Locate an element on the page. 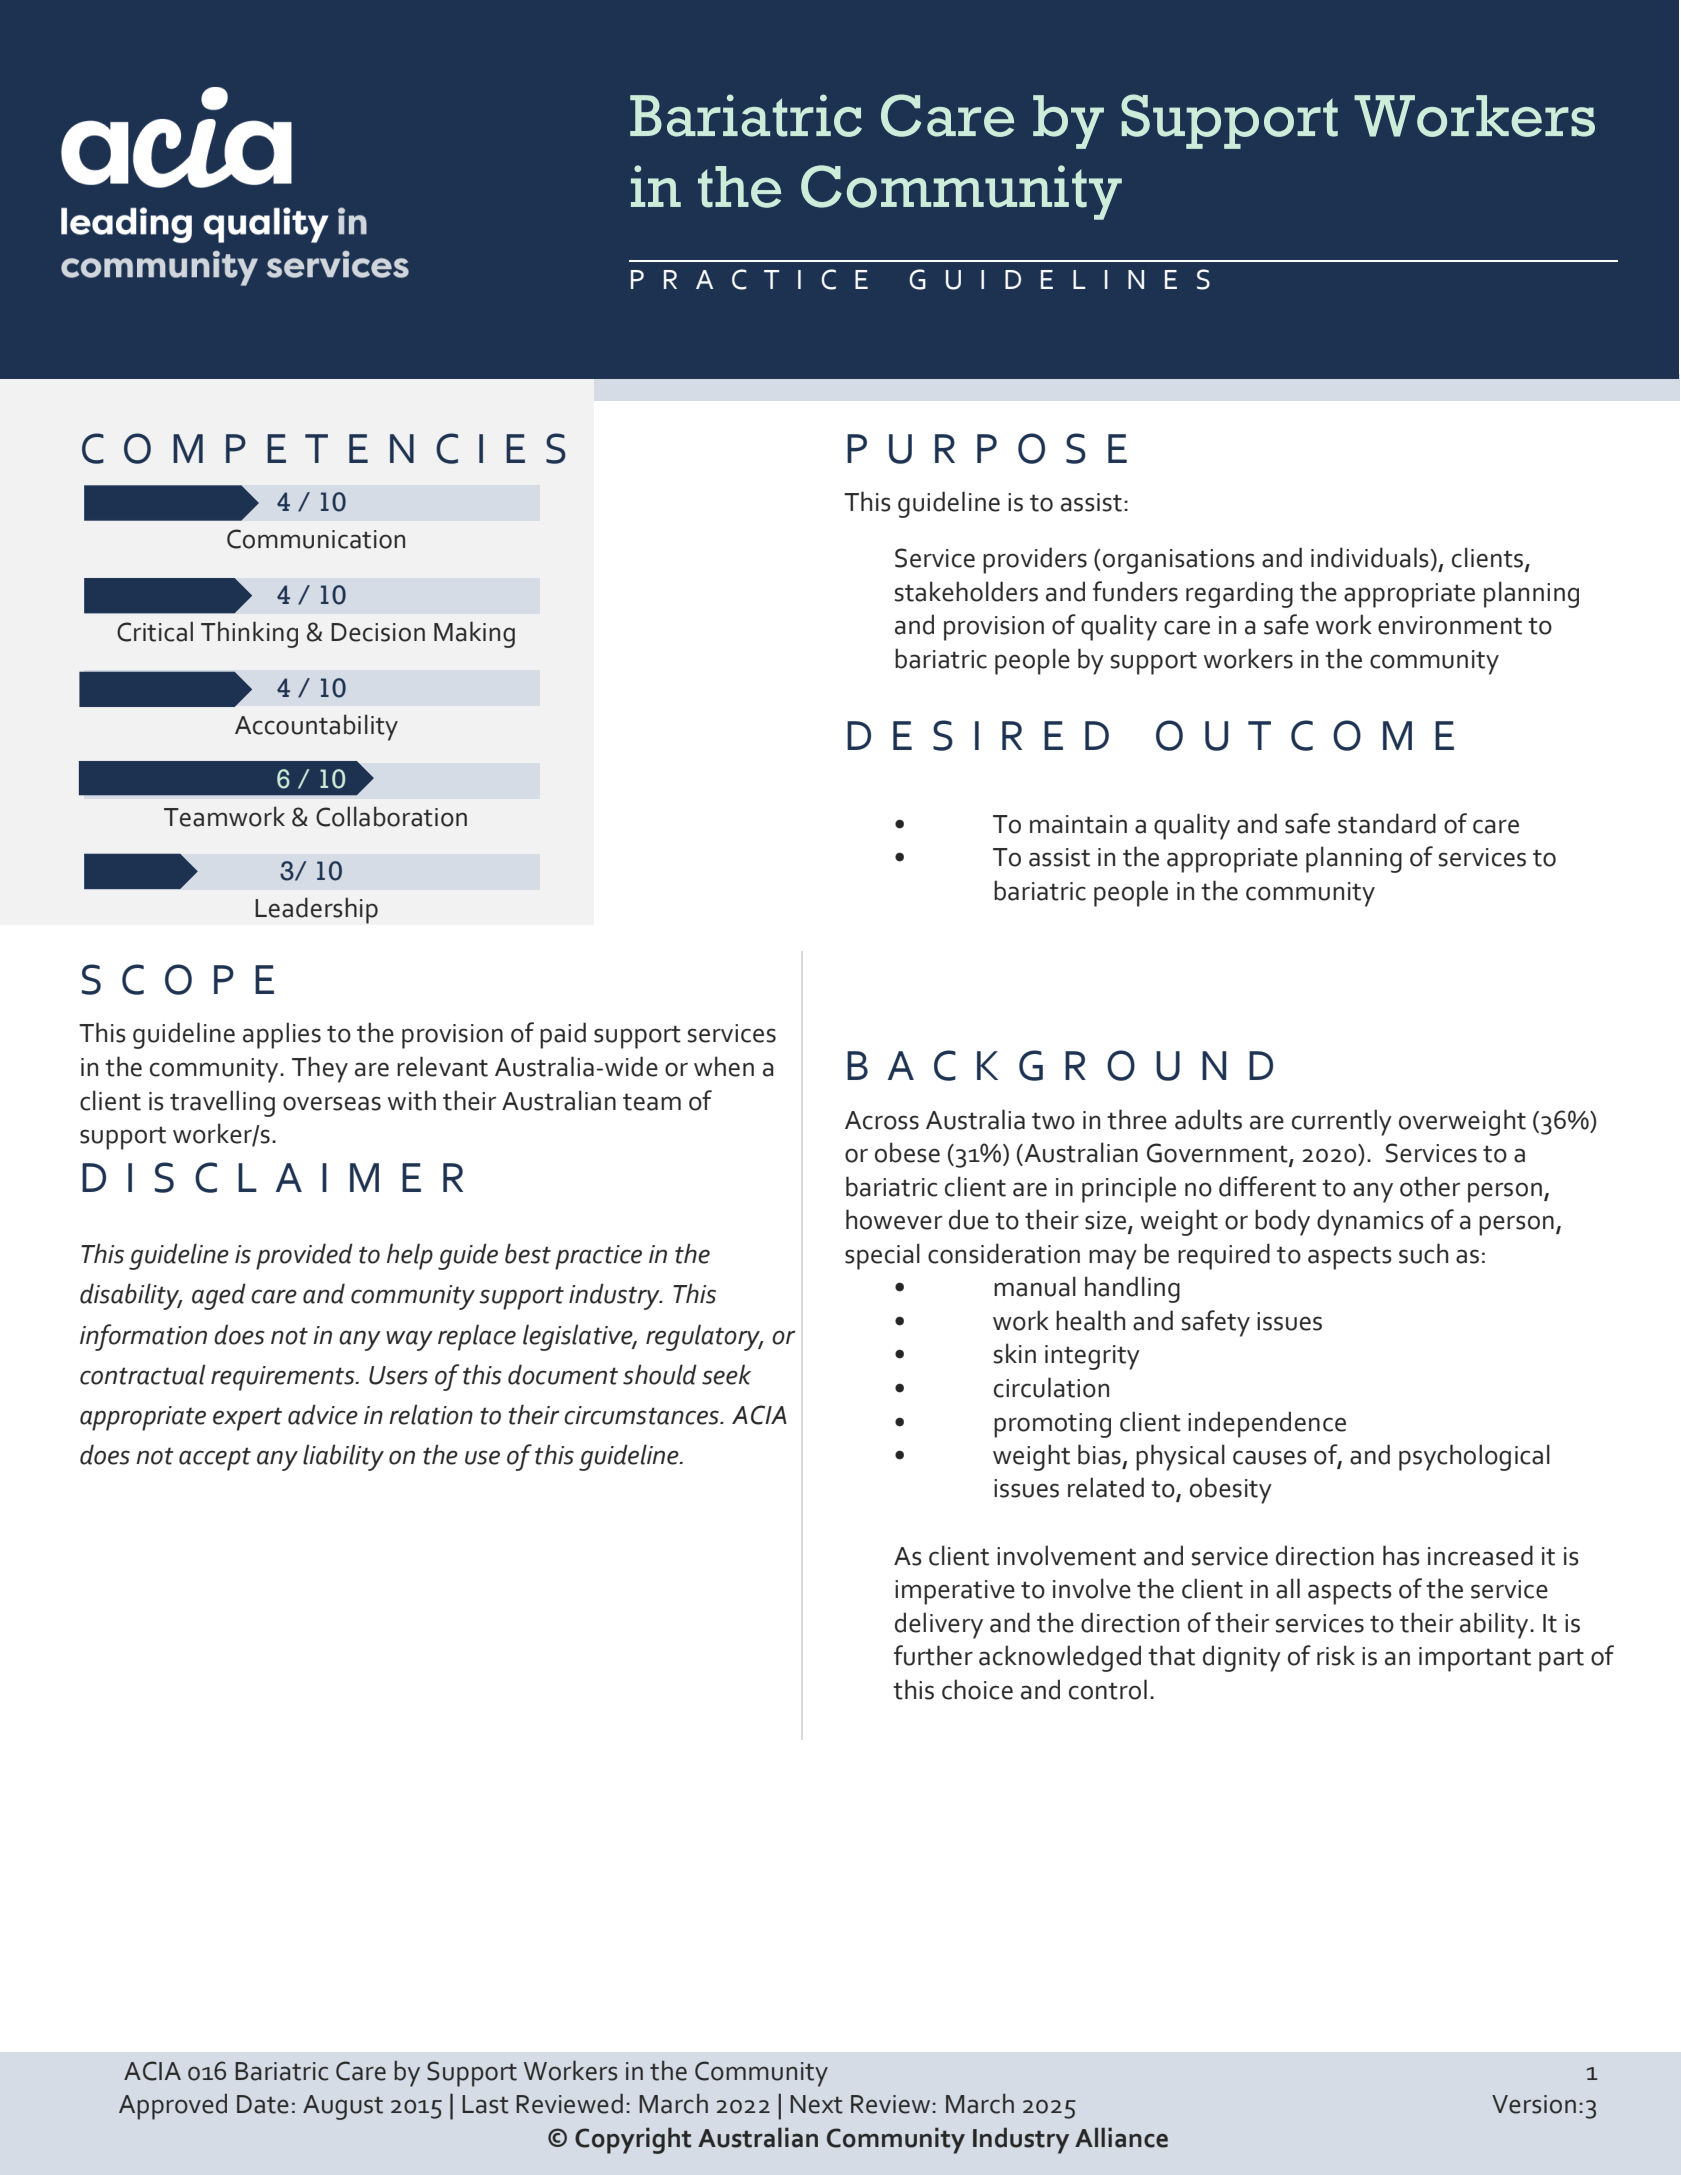 The image size is (1681, 2175). August is located at coordinates (343, 2107).
